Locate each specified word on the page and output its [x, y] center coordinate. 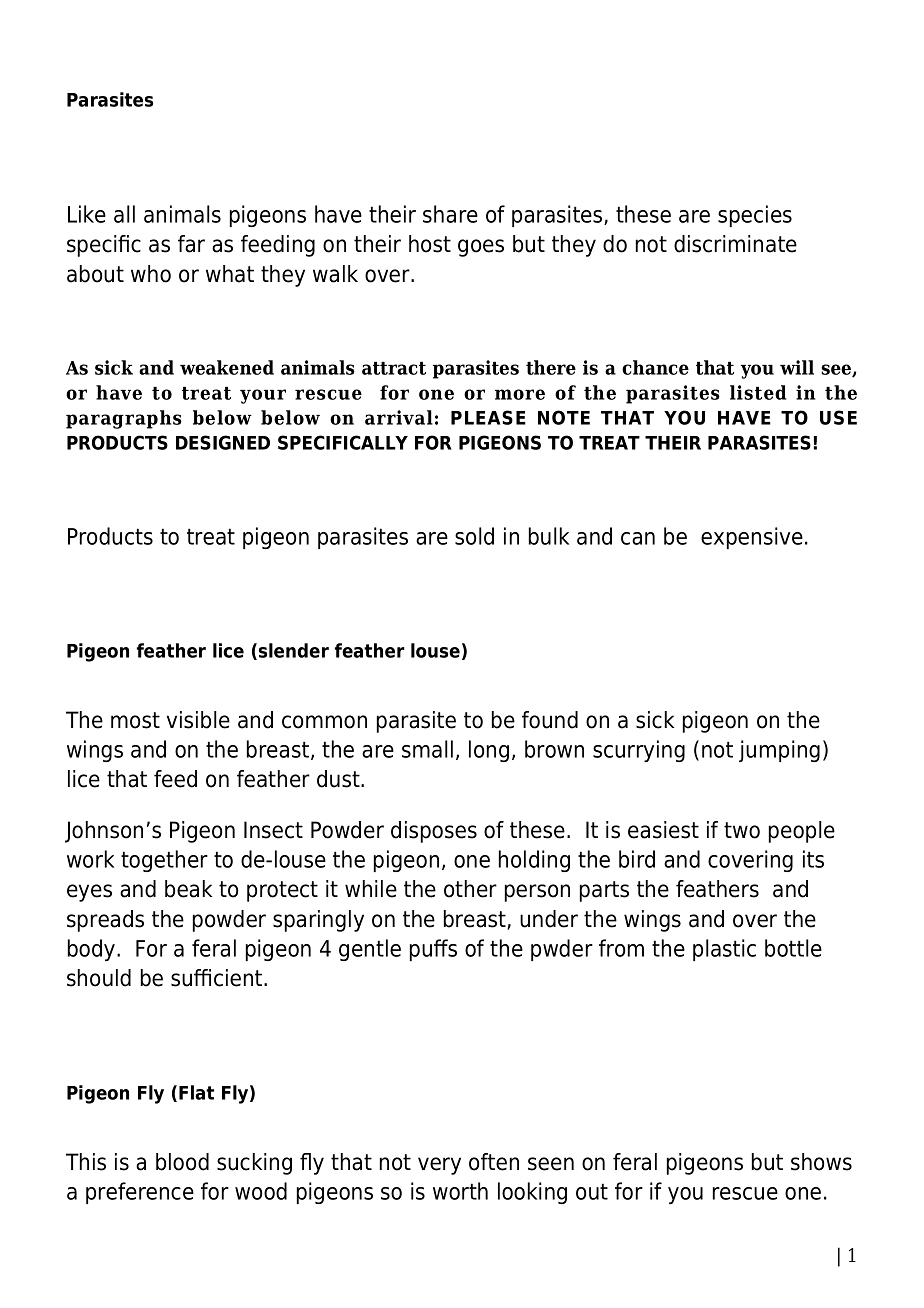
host [430, 244]
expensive [752, 538]
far [191, 244]
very [439, 1166]
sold [474, 536]
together [164, 861]
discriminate [735, 244]
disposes [434, 832]
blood [182, 1162]
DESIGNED [223, 442]
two [742, 830]
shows [821, 1162]
